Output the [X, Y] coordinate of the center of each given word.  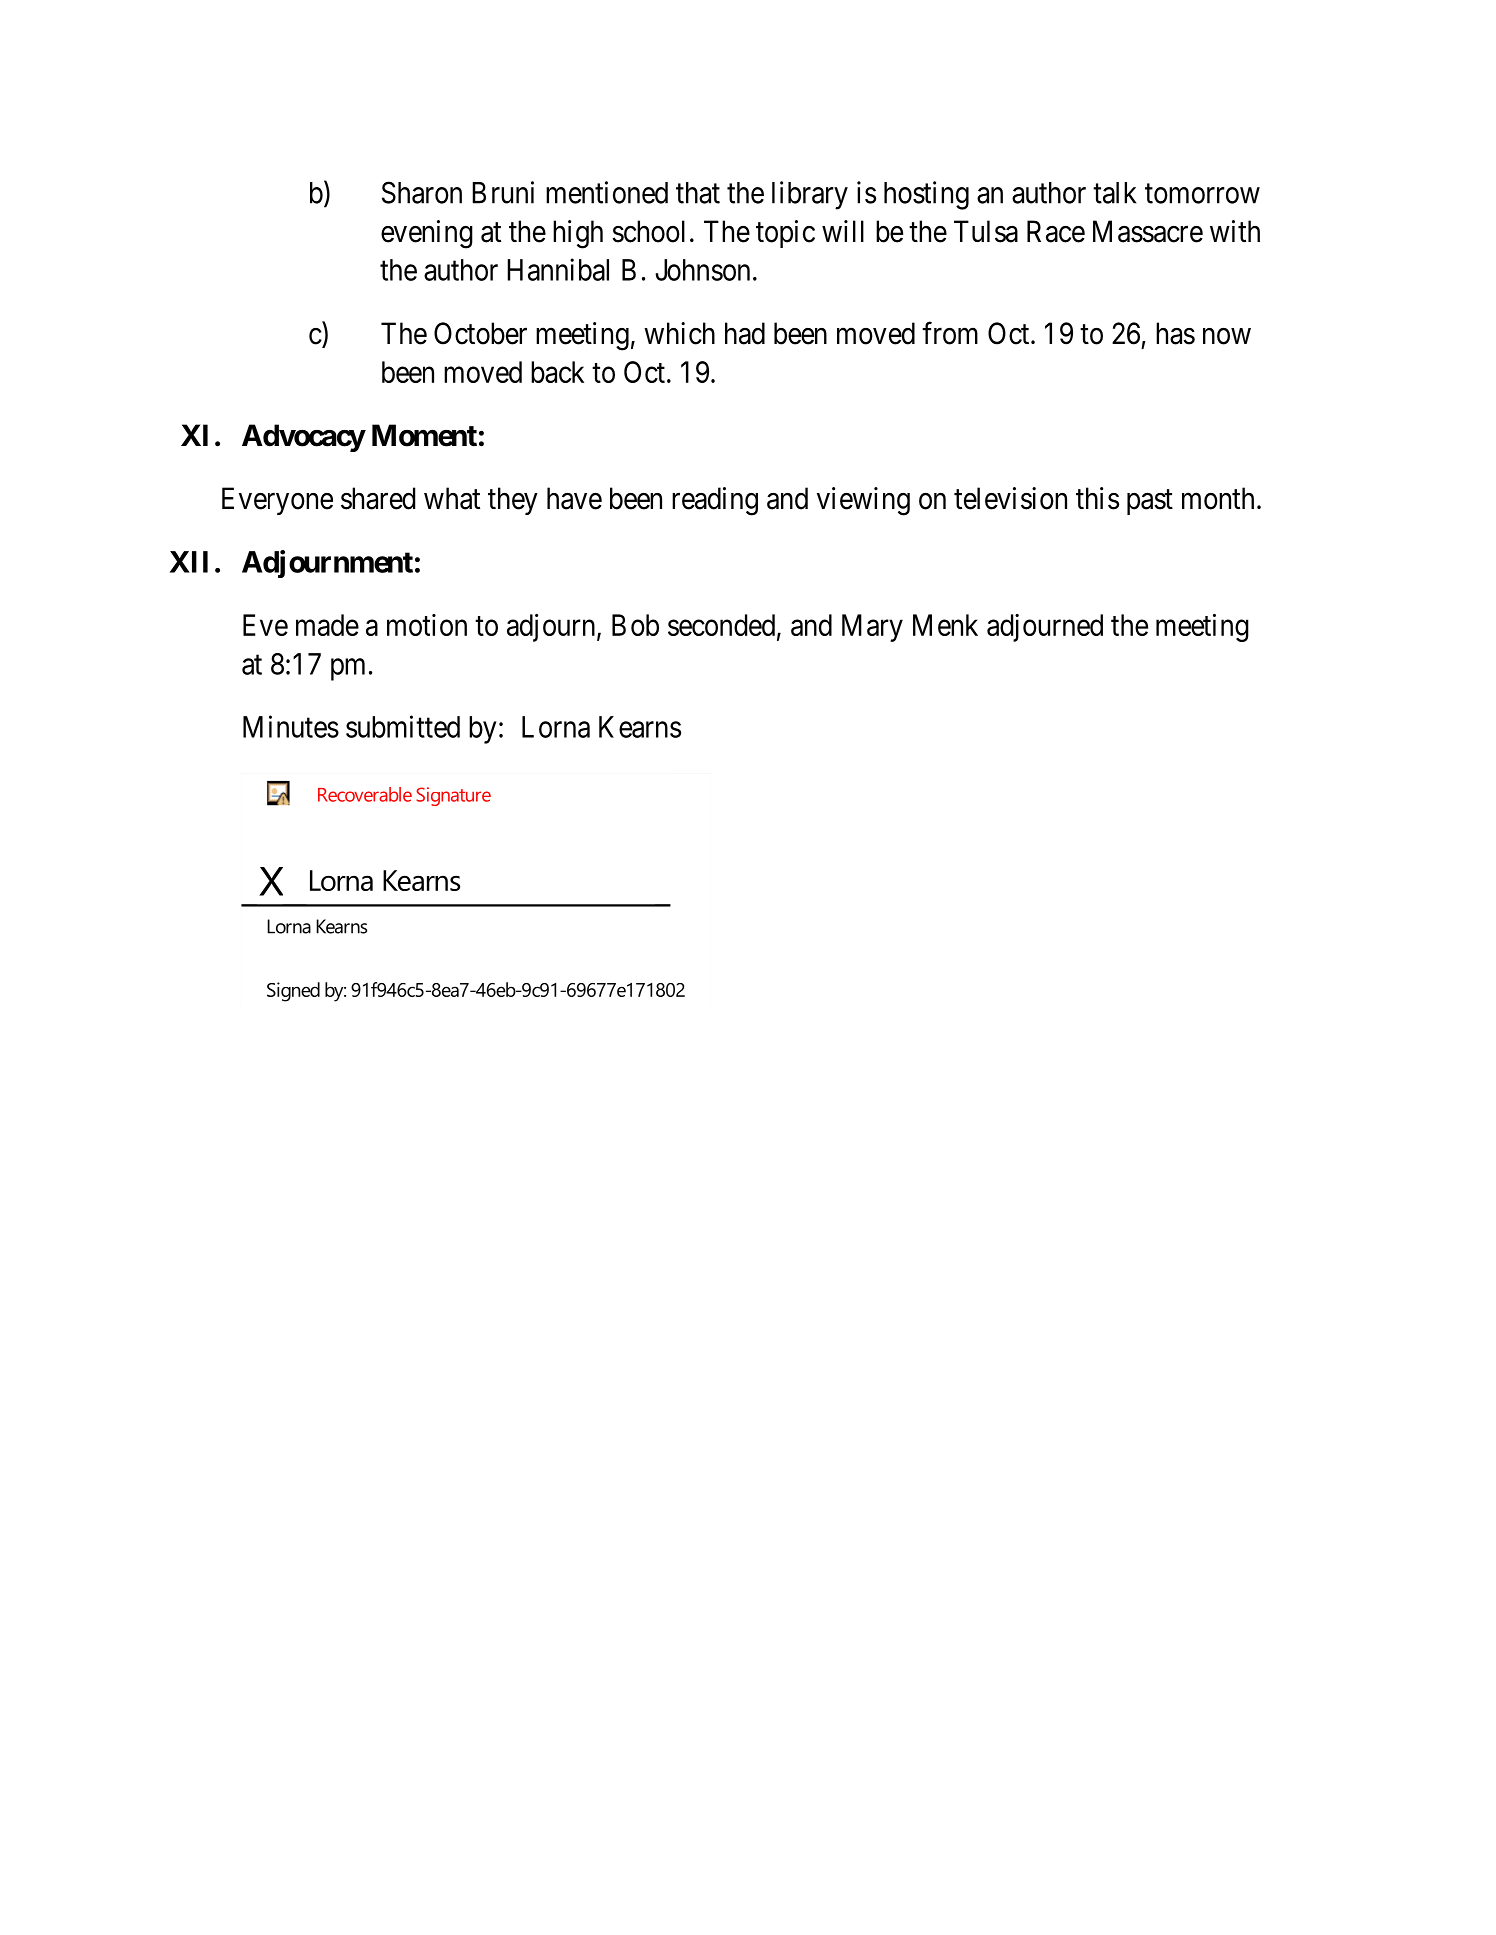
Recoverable [365, 794]
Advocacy [303, 438]
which [679, 333]
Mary [872, 628]
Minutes [291, 726]
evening [427, 234]
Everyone [277, 501]
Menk [945, 625]
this [1097, 498]
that [698, 193]
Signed [293, 992]
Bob [635, 625]
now [1227, 336]
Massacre [1148, 231]
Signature [453, 796]
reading [715, 501]
